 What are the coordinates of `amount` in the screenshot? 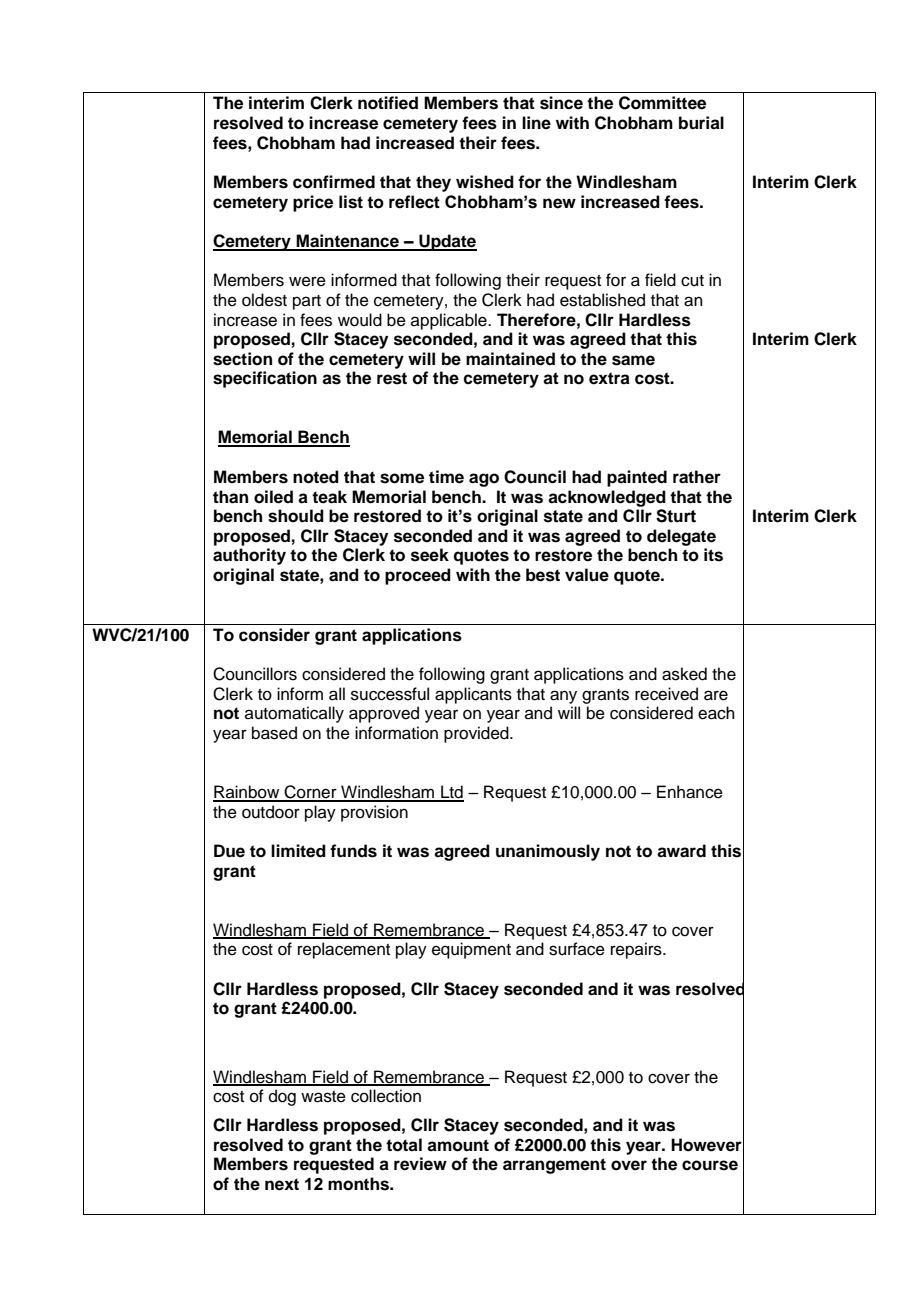 It's located at (458, 1145).
